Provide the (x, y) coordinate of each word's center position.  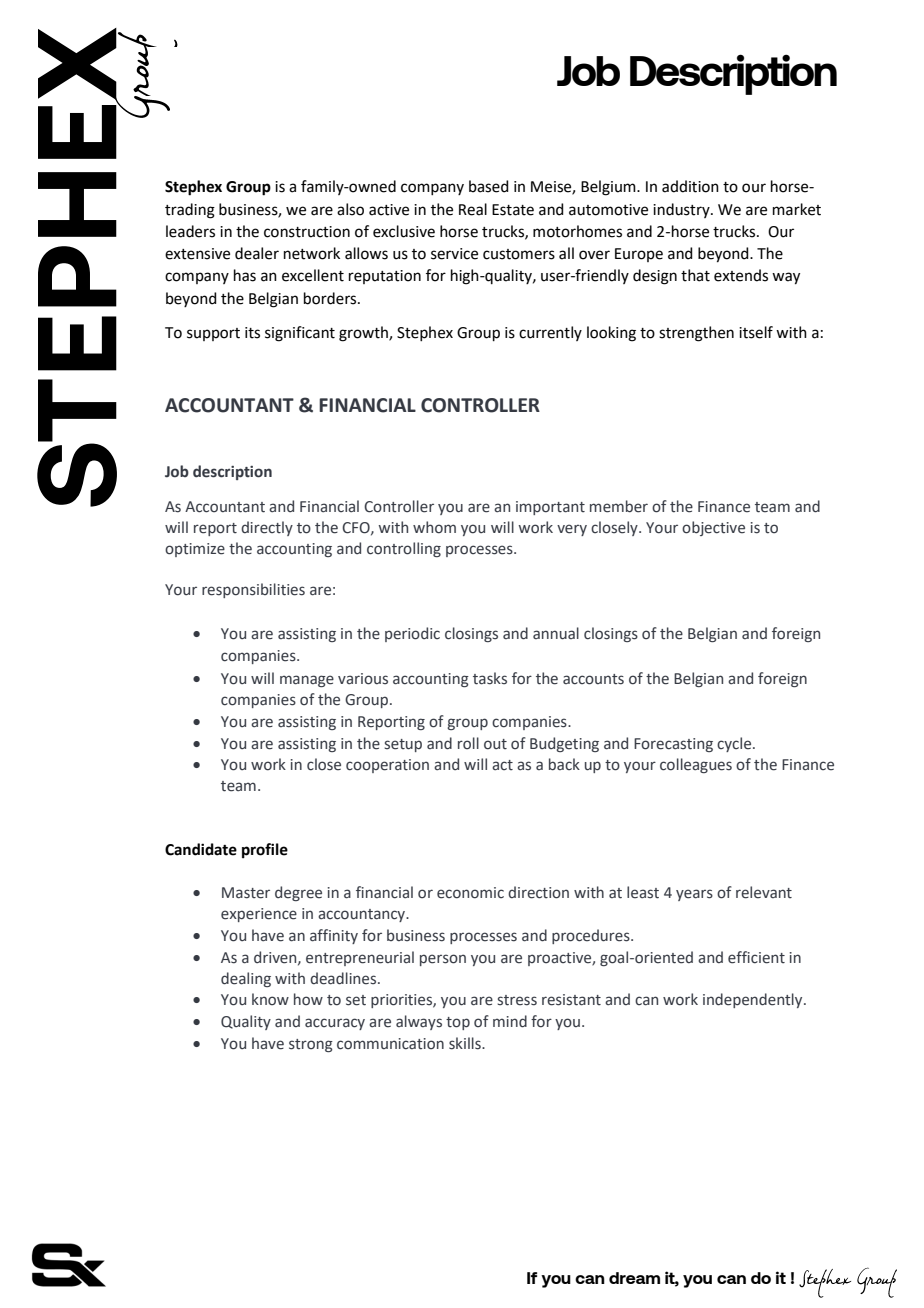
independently (754, 1000)
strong (311, 1045)
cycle (735, 744)
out (495, 744)
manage (307, 681)
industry (682, 210)
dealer (257, 253)
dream (634, 1278)
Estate (513, 210)
